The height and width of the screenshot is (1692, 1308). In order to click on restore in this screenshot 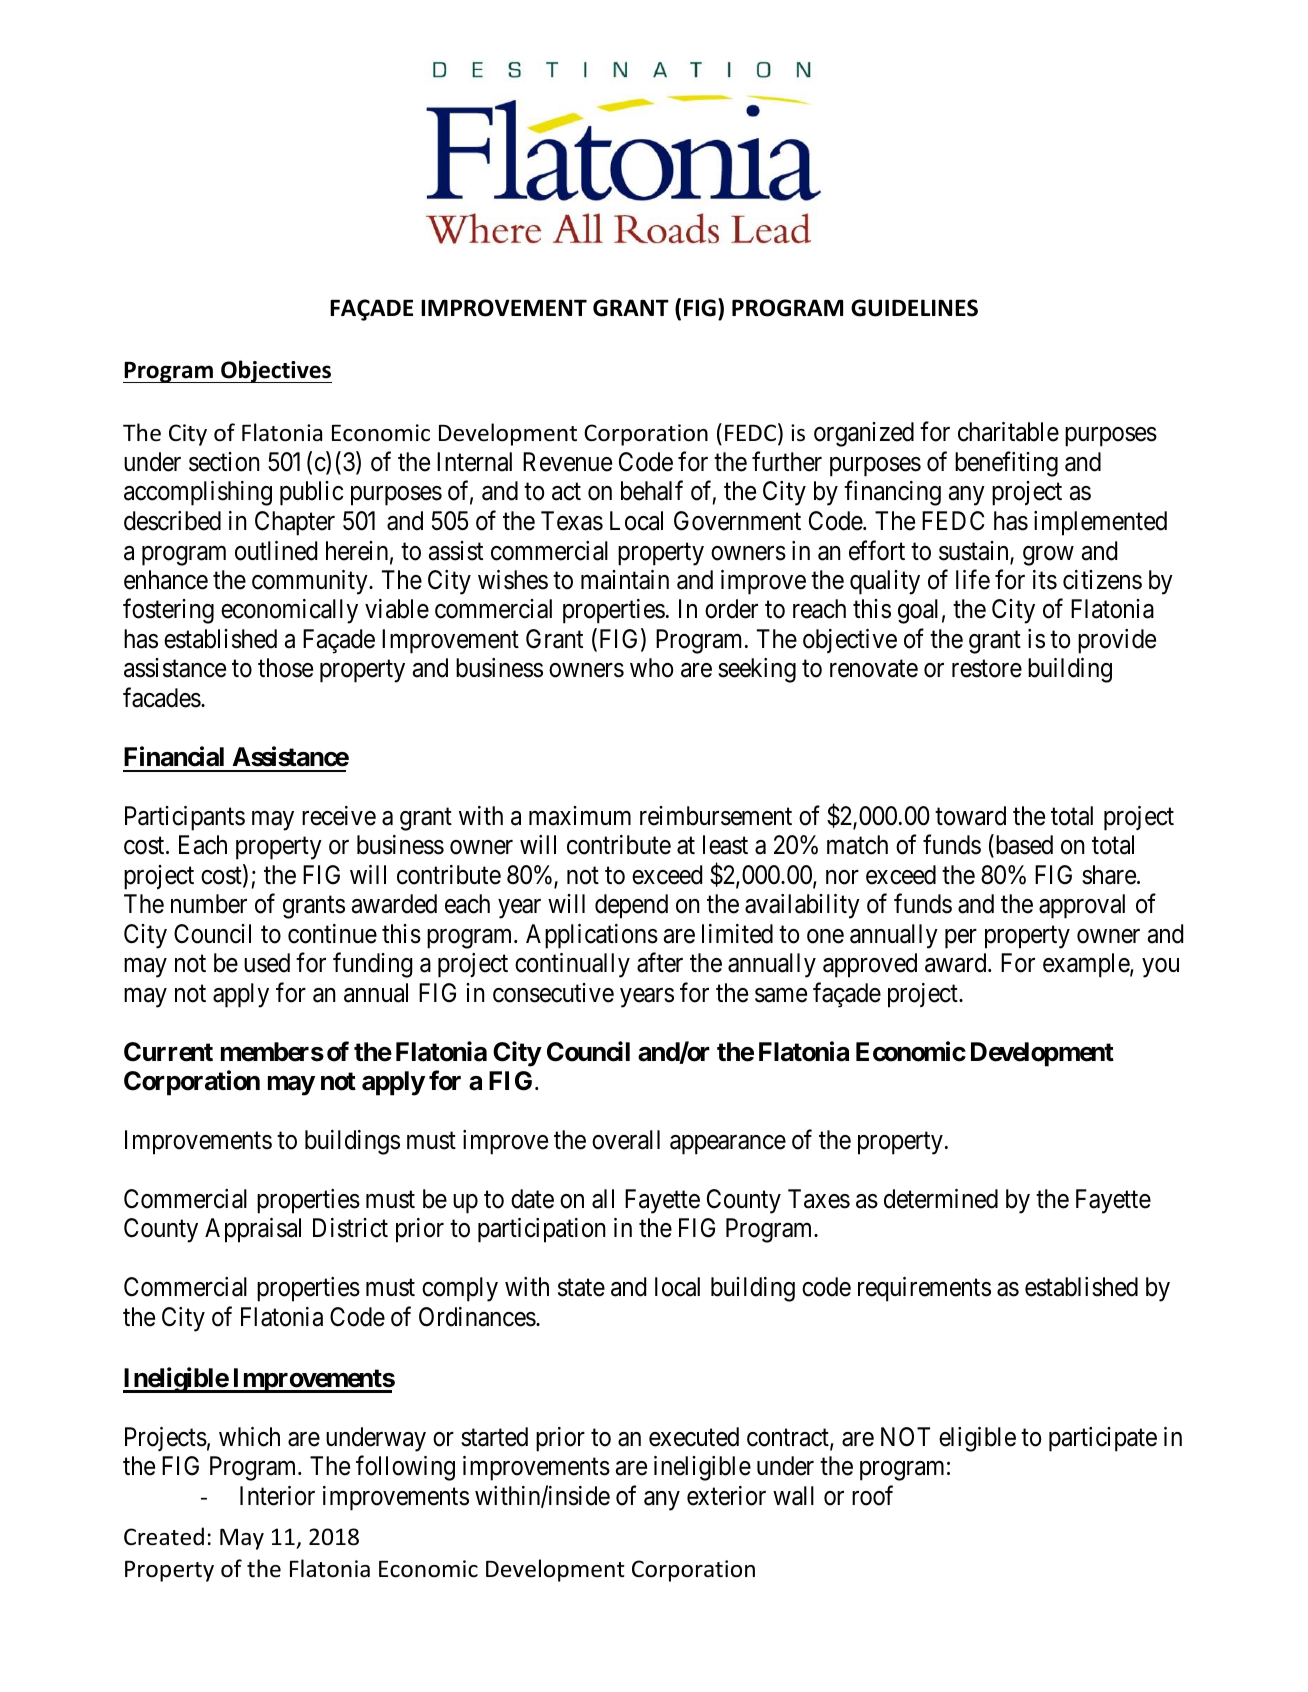, I will do `click(987, 669)`.
